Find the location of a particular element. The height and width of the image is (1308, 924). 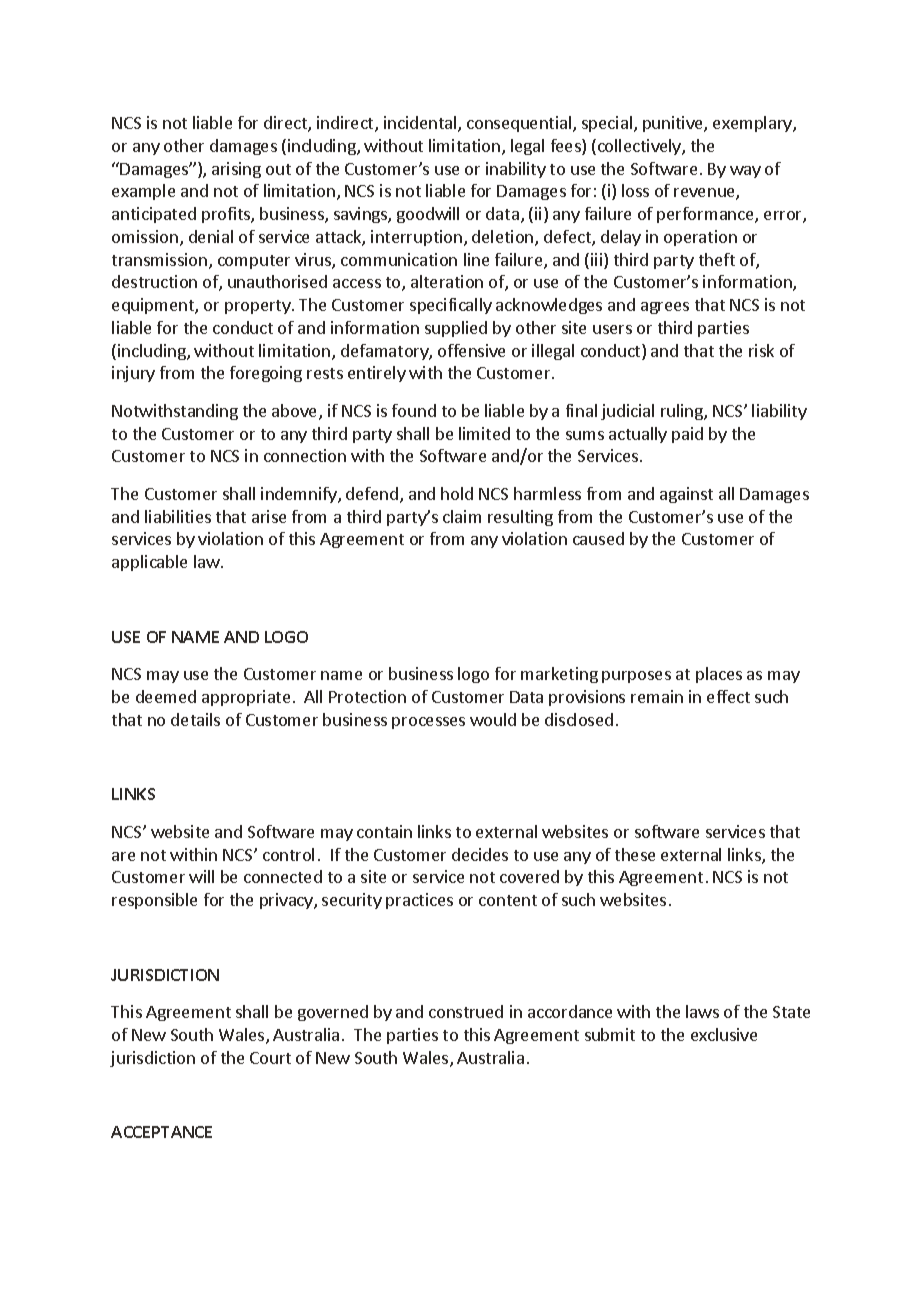

places is located at coordinates (719, 675).
